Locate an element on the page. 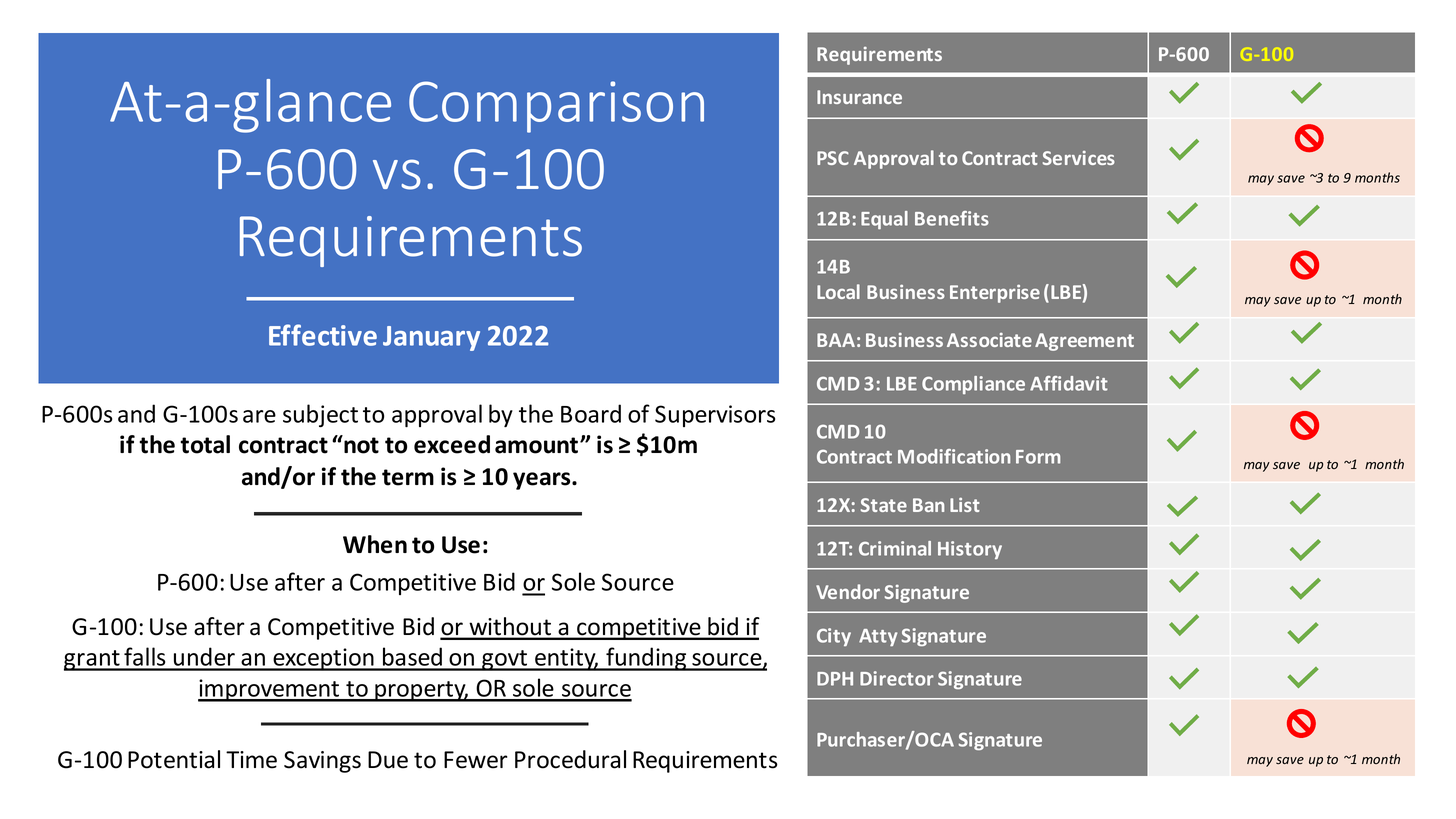 The width and height of the image is (1456, 819). Comparison is located at coordinates (556, 107).
